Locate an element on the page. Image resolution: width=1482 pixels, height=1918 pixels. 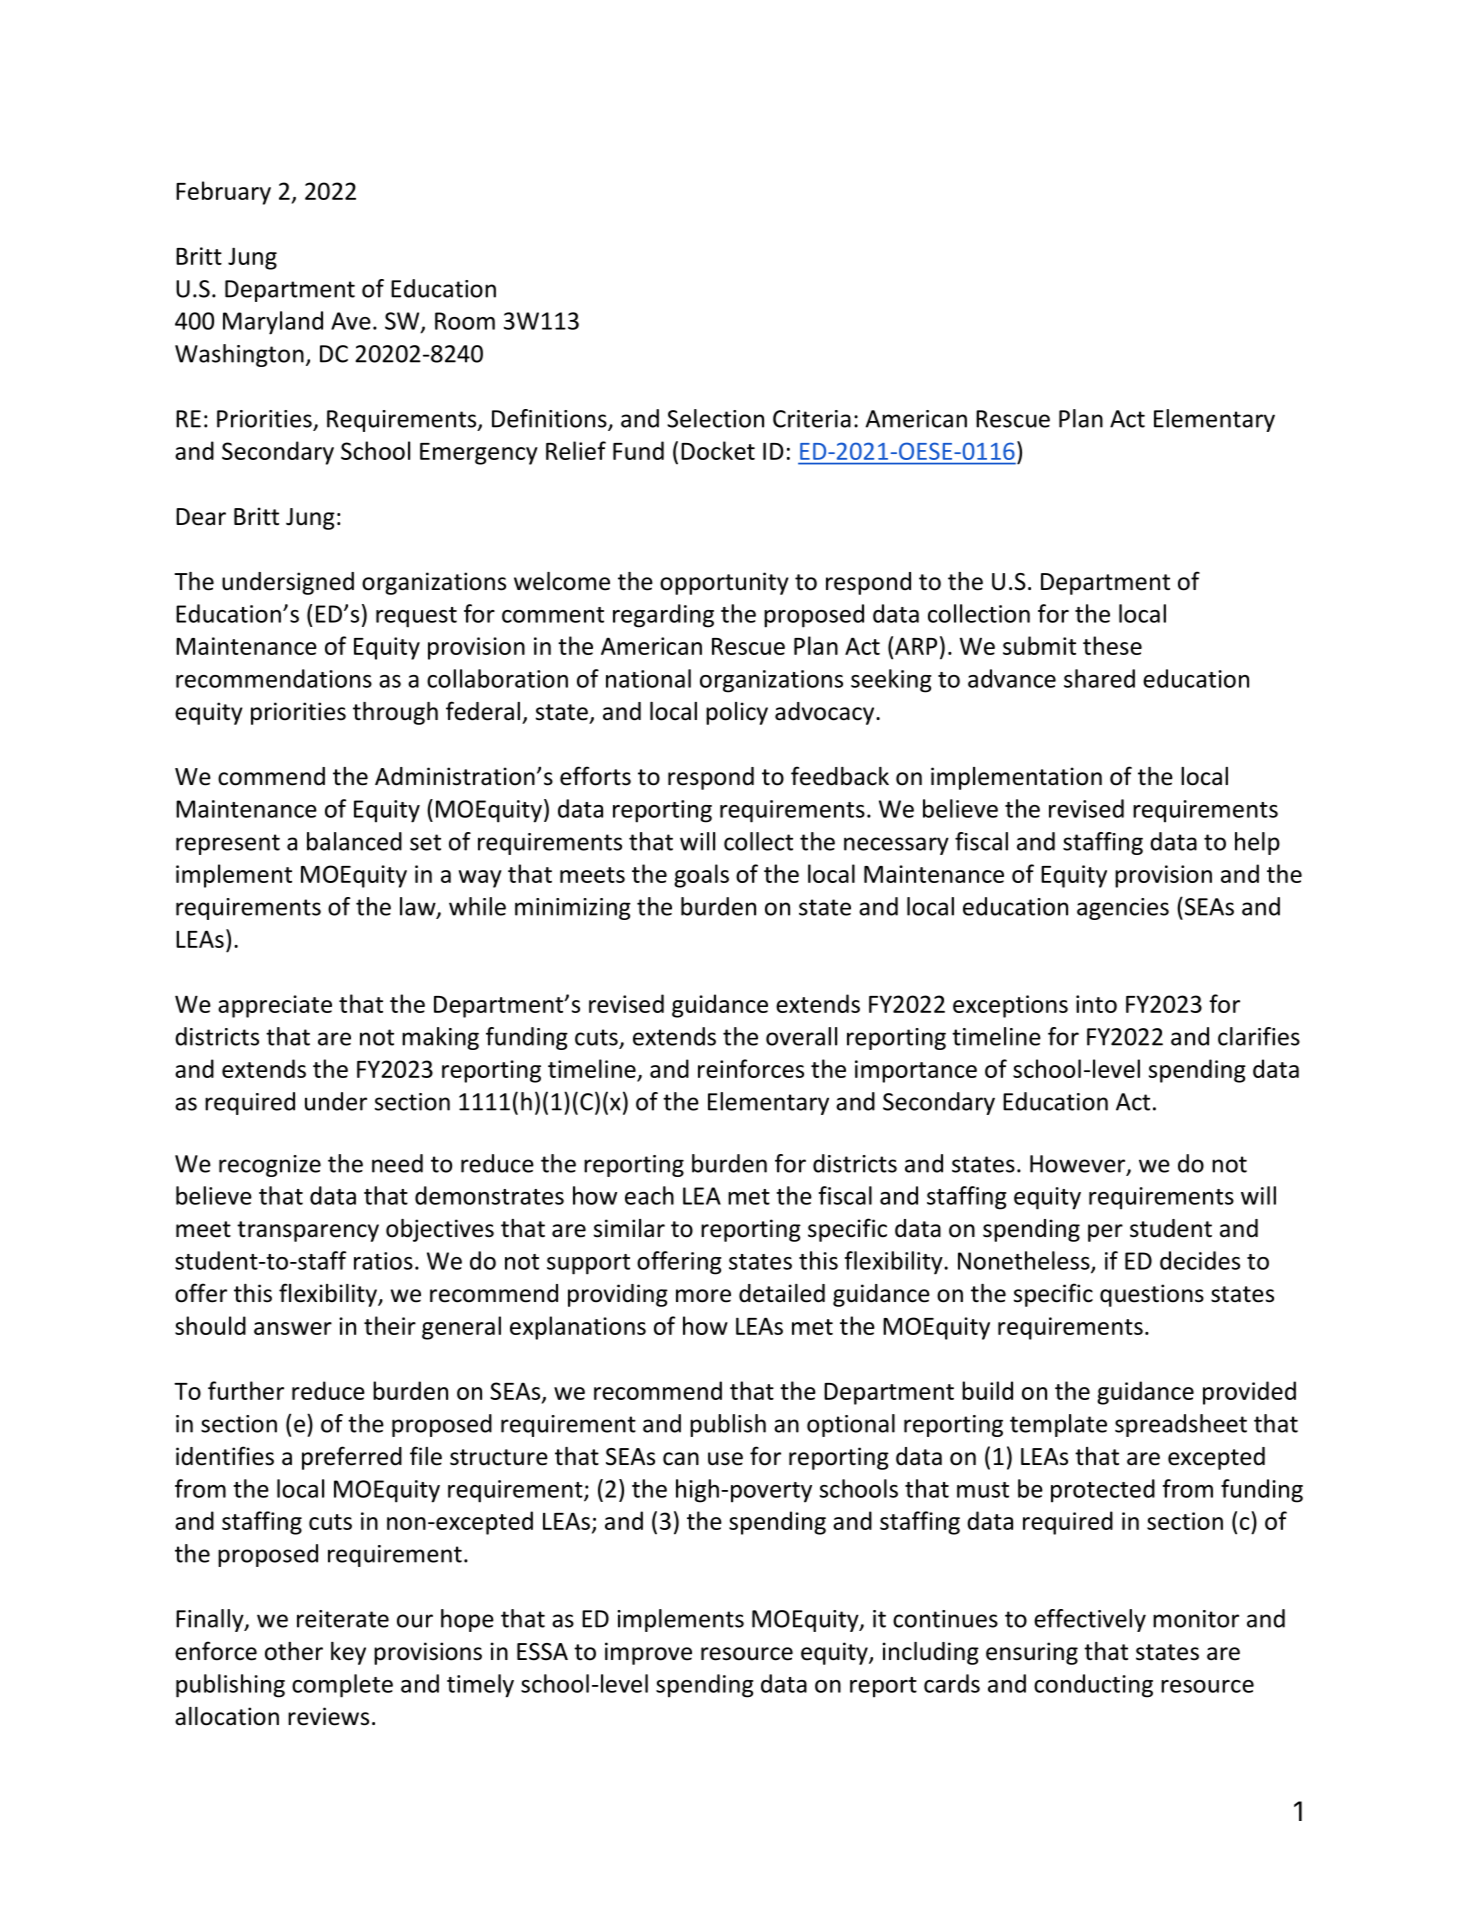
answer is located at coordinates (293, 1328).
